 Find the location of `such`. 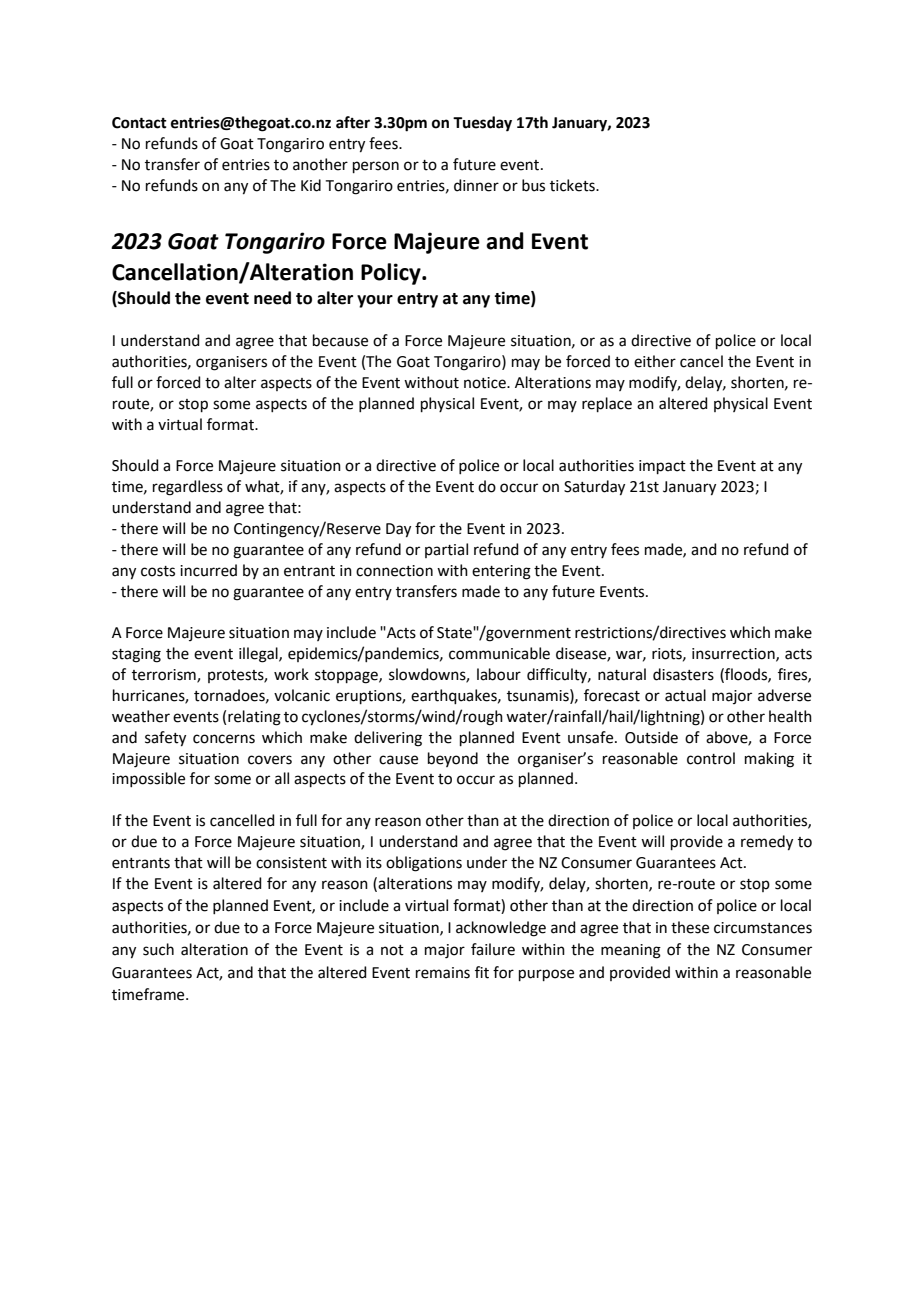

such is located at coordinates (158, 949).
